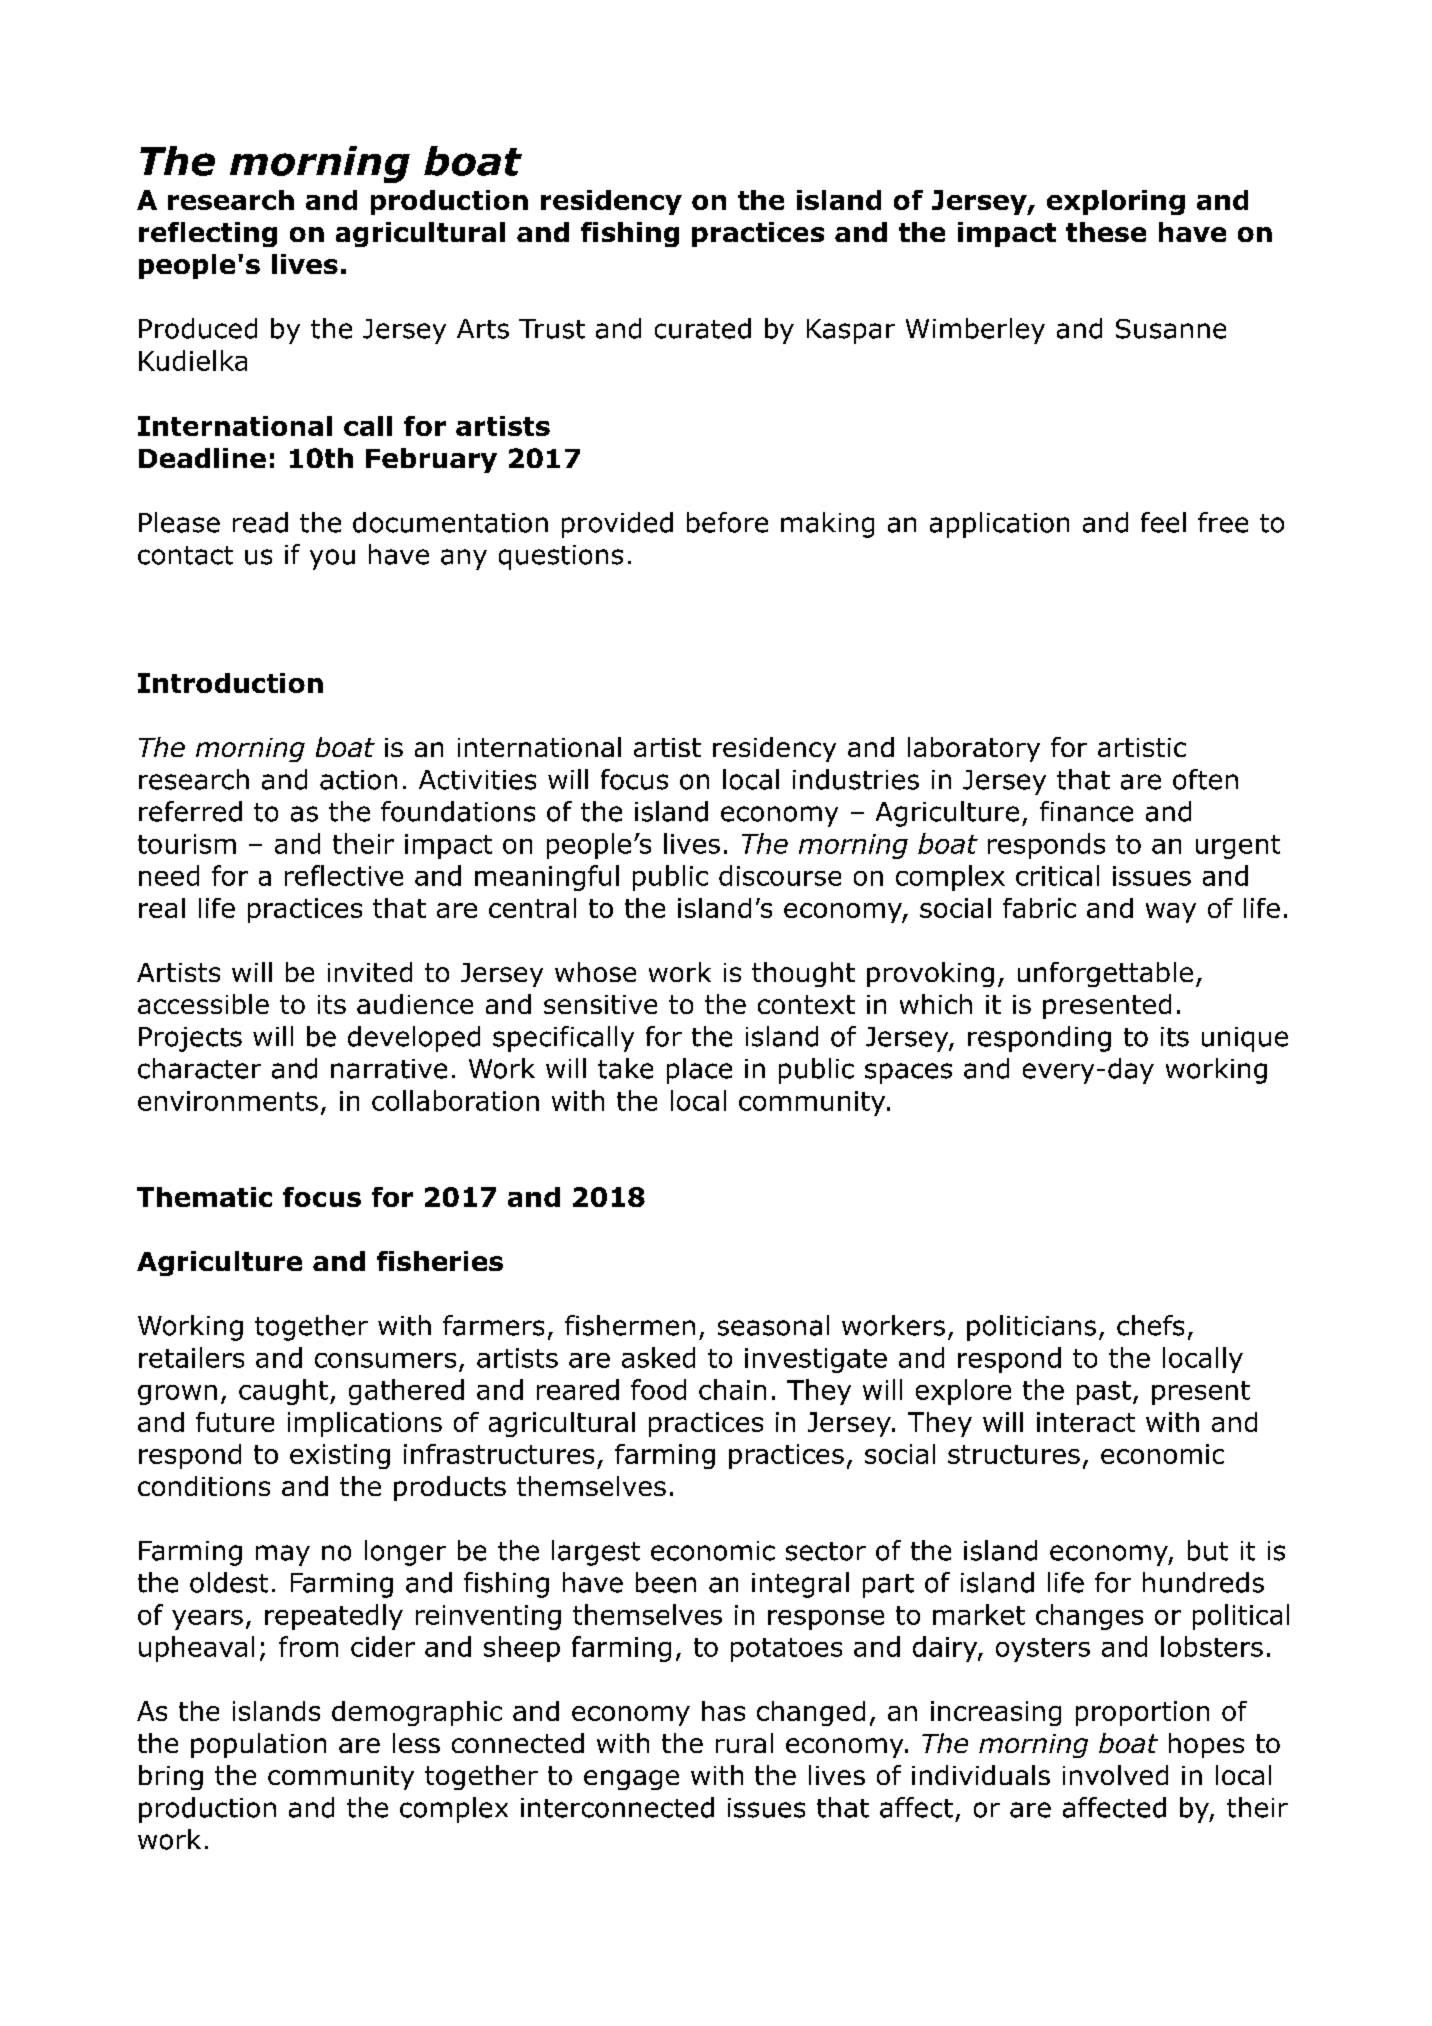  I want to click on population, so click(258, 1745).
